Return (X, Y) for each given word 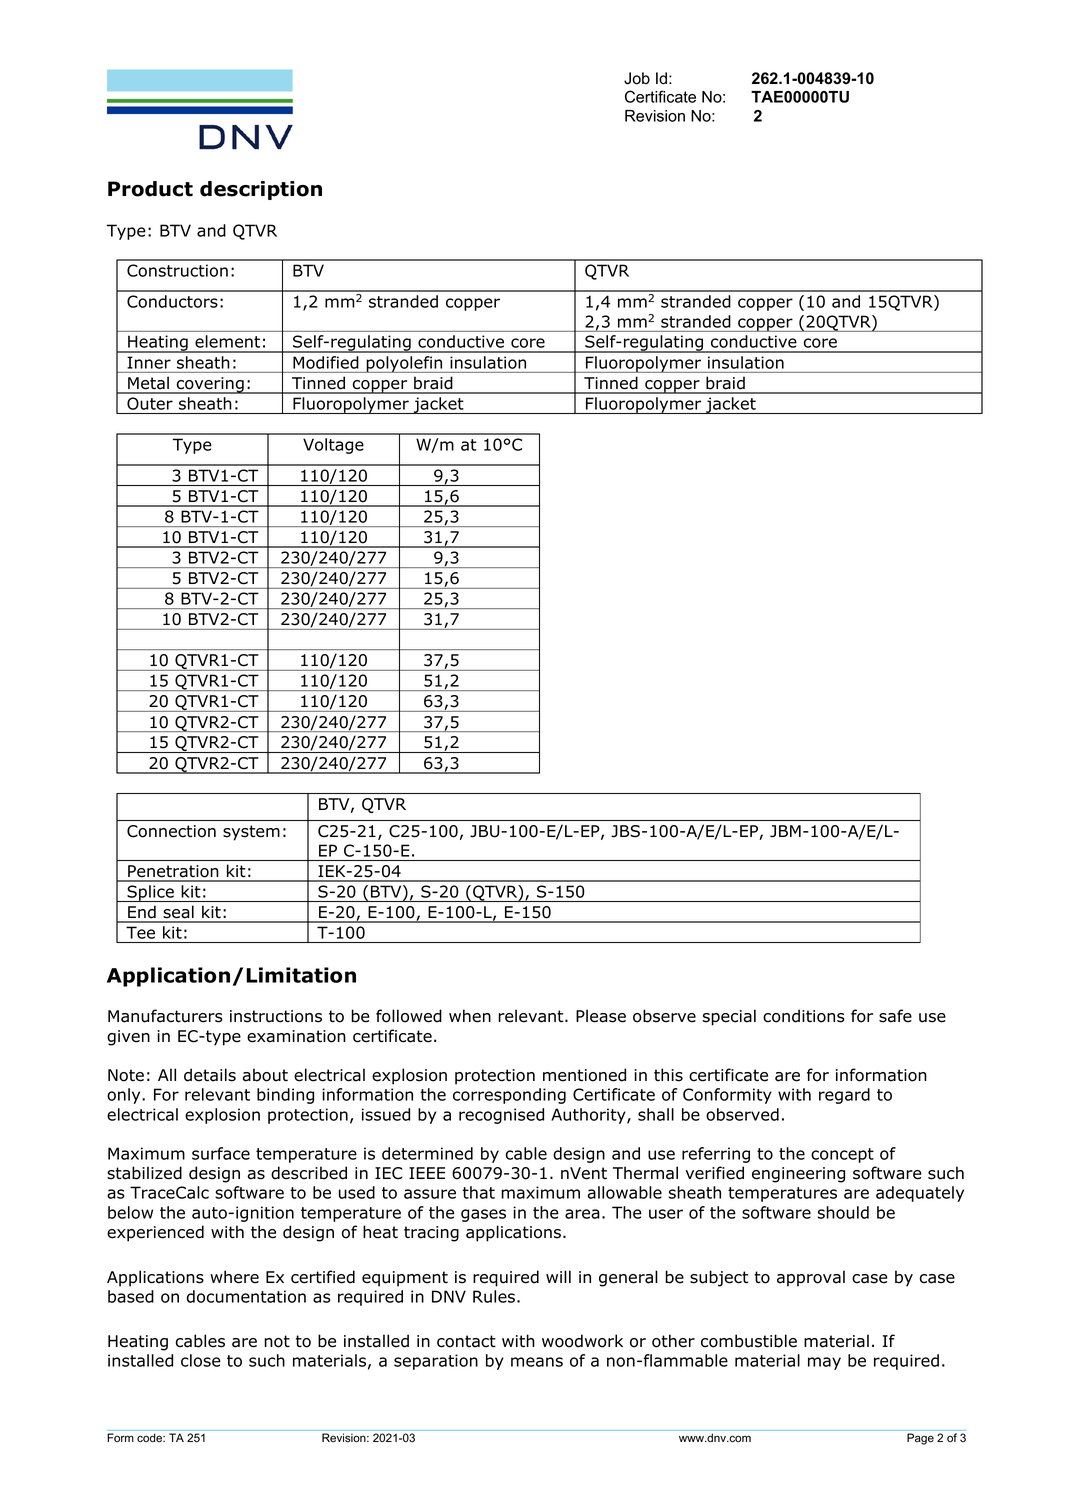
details (210, 1075)
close (201, 1360)
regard (844, 1096)
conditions (804, 1016)
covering (210, 385)
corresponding (509, 1096)
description (261, 190)
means (537, 1362)
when (470, 1016)
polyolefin (404, 364)
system (251, 833)
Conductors (172, 301)
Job (637, 78)
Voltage (333, 446)
